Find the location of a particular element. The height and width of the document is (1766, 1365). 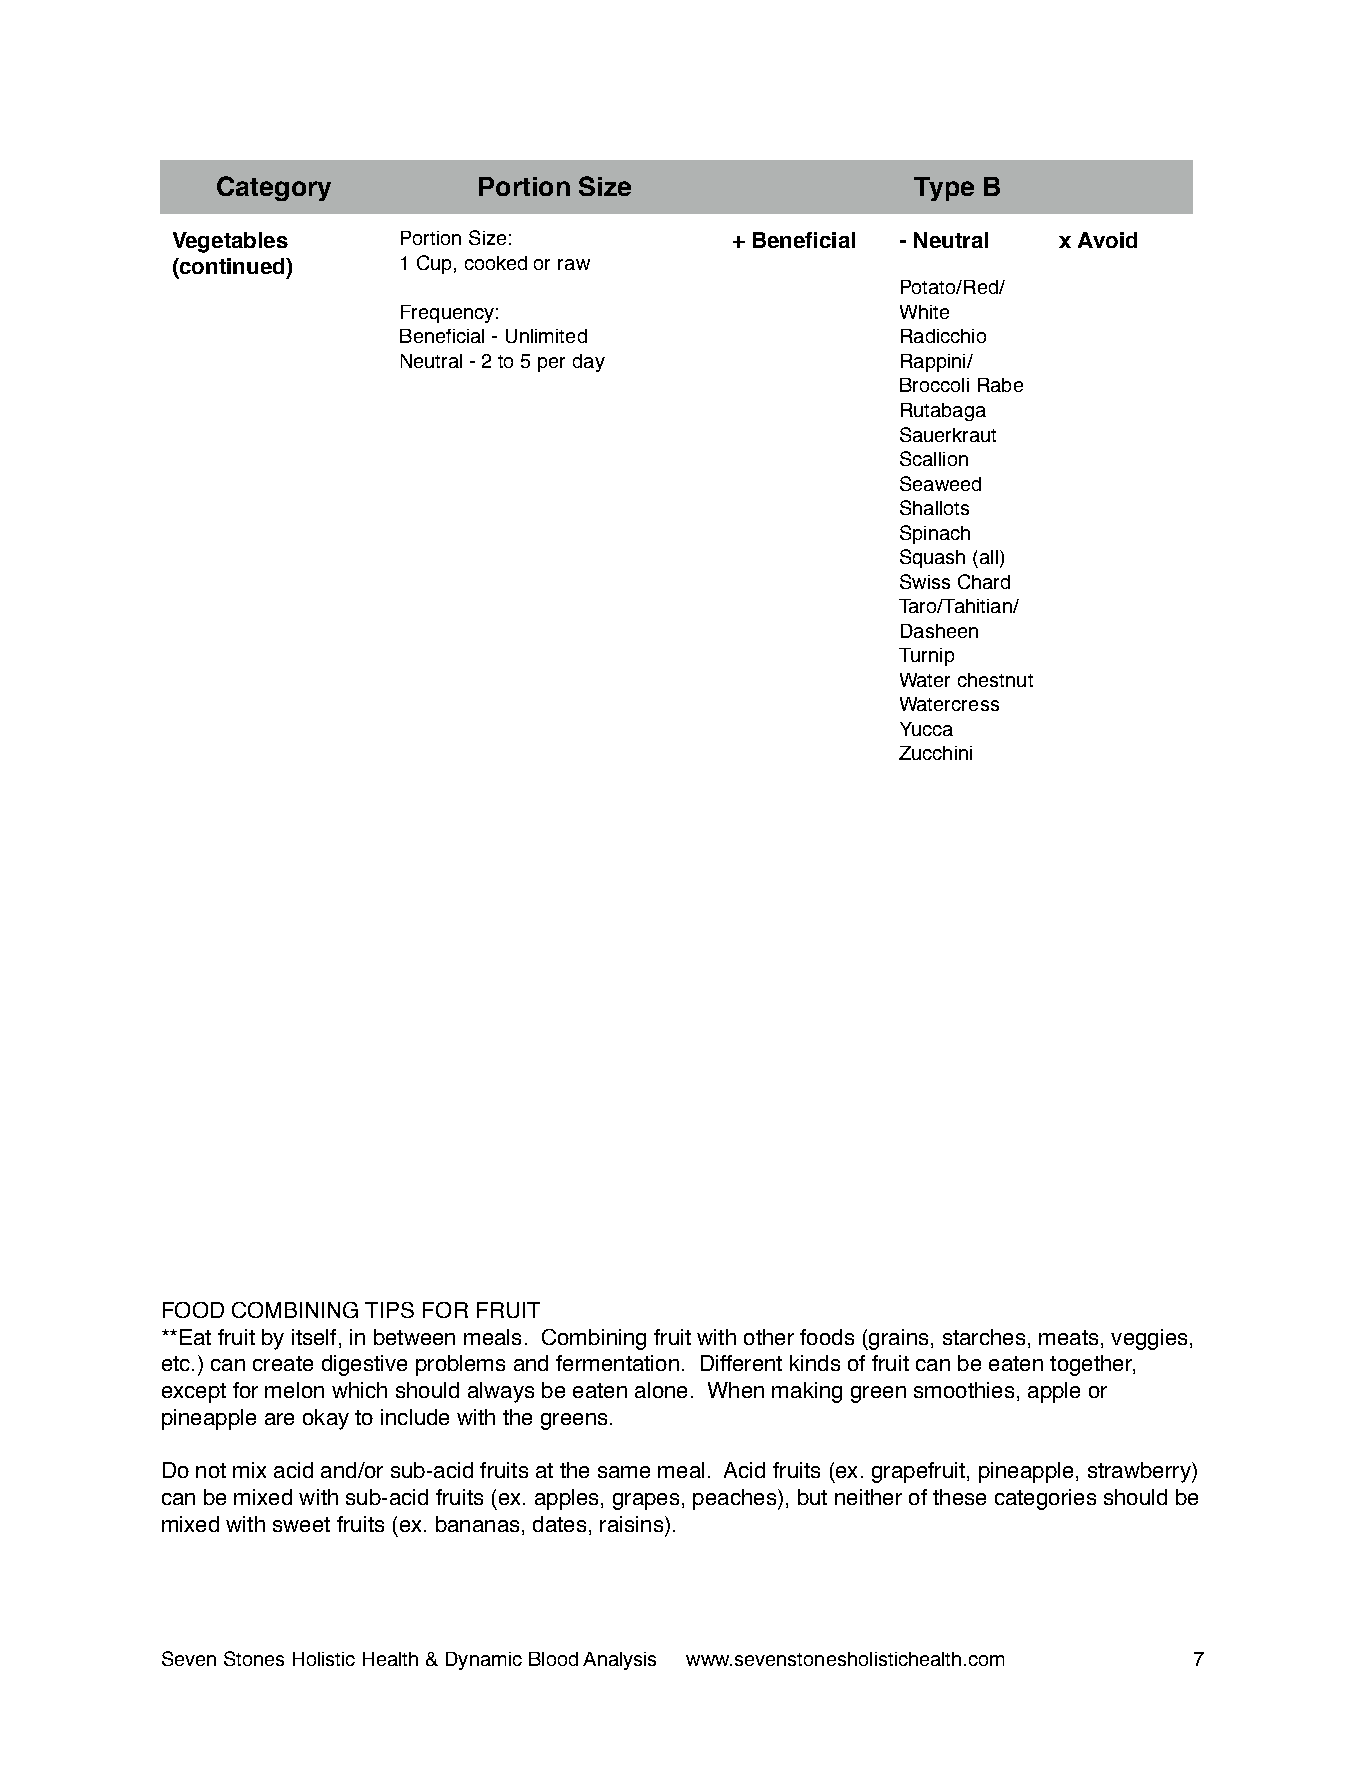

Analysis is located at coordinates (619, 1661).
